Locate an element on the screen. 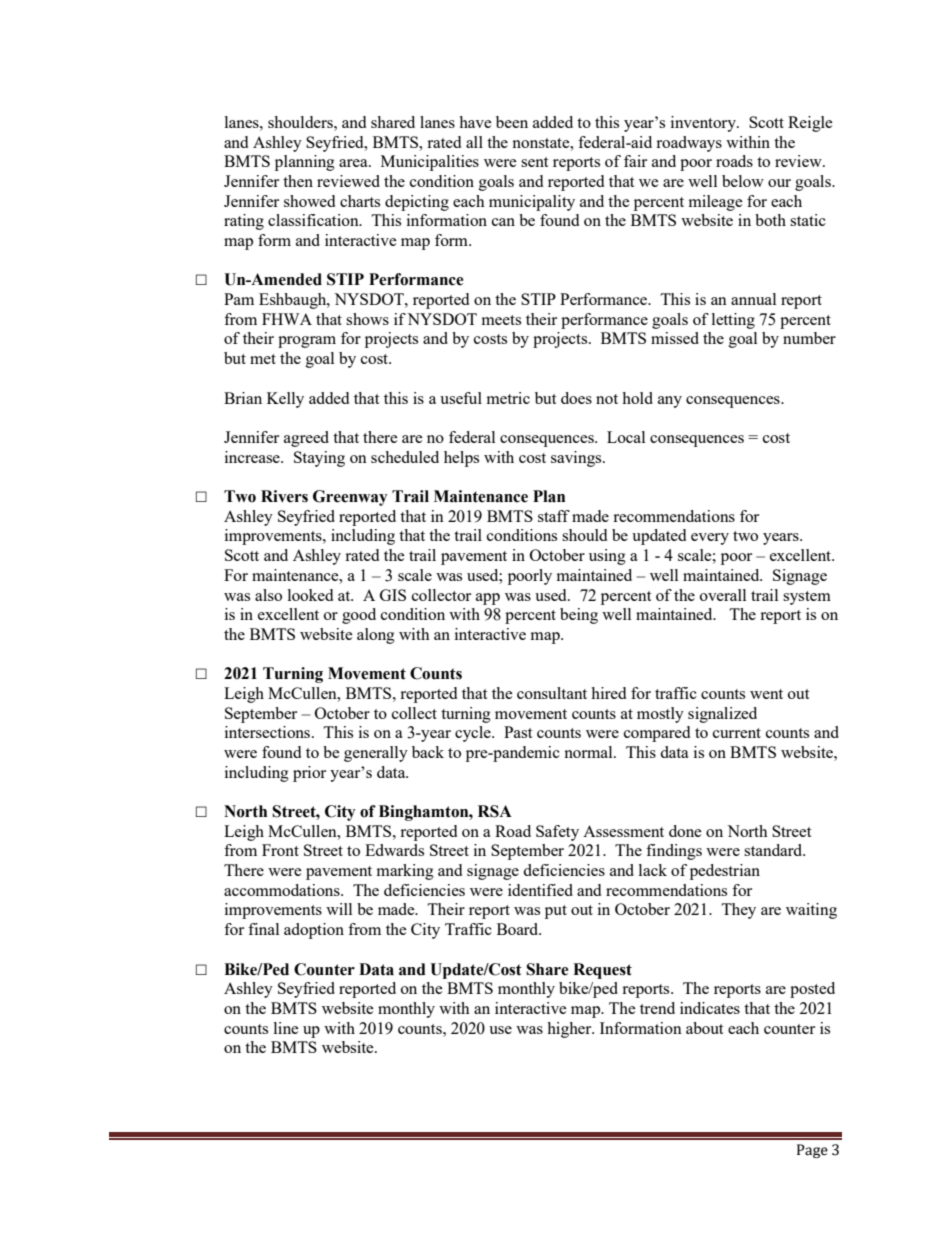 Image resolution: width=952 pixels, height=1233 pixels. Safety is located at coordinates (557, 833).
